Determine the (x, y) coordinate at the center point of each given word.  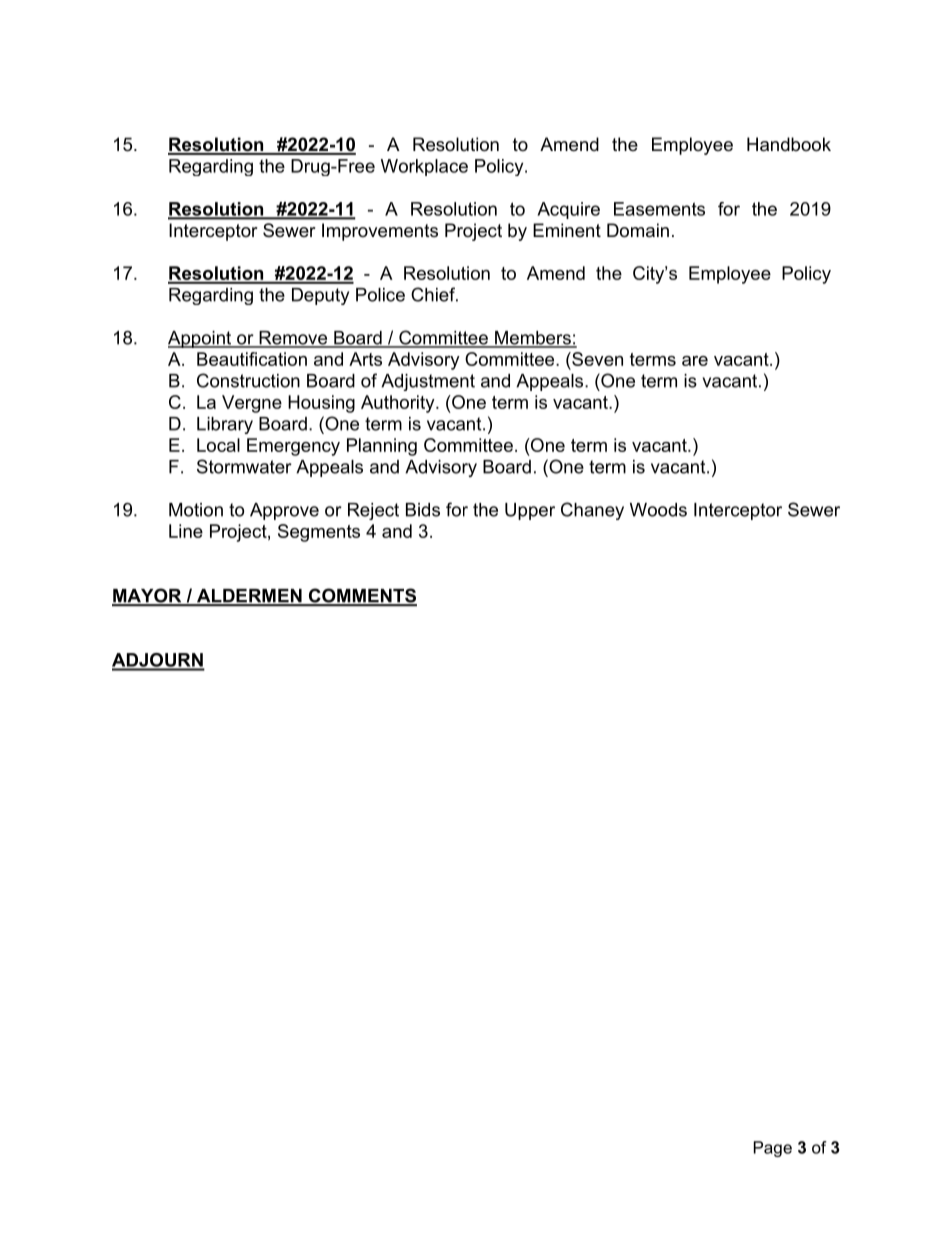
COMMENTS (361, 596)
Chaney (592, 511)
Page (773, 1149)
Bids (423, 510)
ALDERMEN (249, 597)
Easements (659, 209)
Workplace (424, 167)
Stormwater (244, 466)
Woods (658, 510)
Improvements (380, 232)
